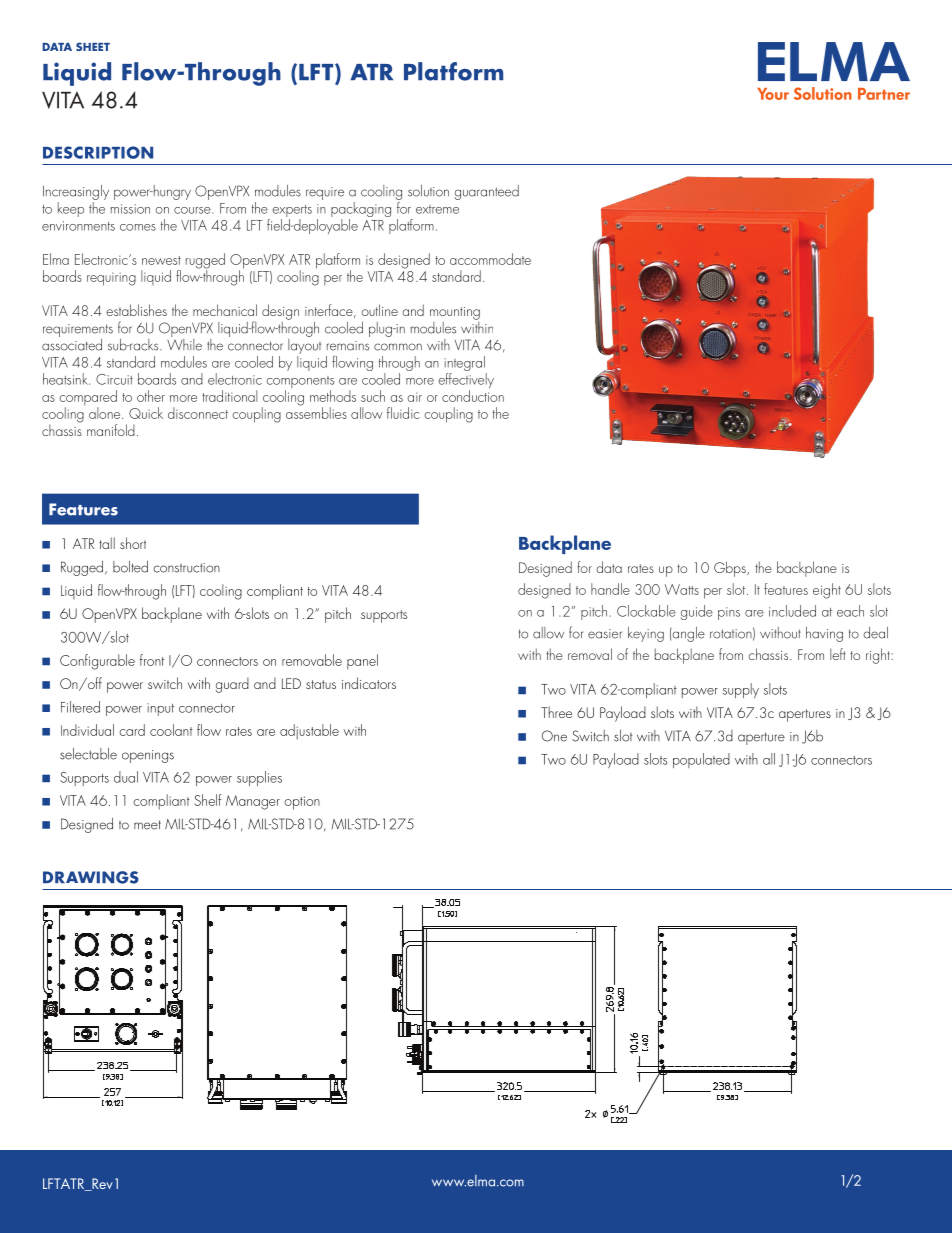 The width and height of the screenshot is (952, 1233). Describe the element at coordinates (161, 260) in the screenshot. I see `newest` at that location.
